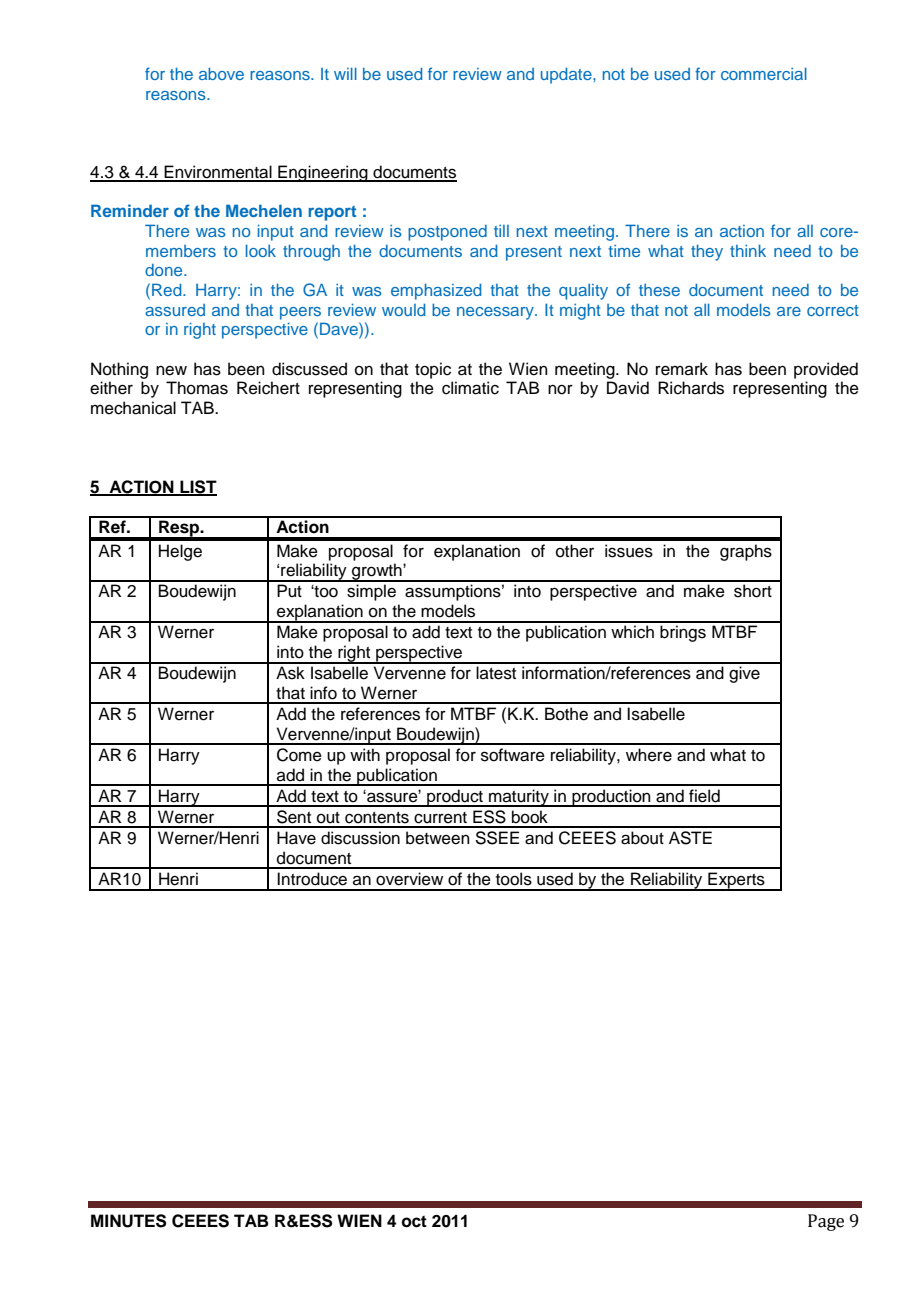 The width and height of the page is (924, 1308). Describe the element at coordinates (683, 633) in the page. I see `brings` at that location.
